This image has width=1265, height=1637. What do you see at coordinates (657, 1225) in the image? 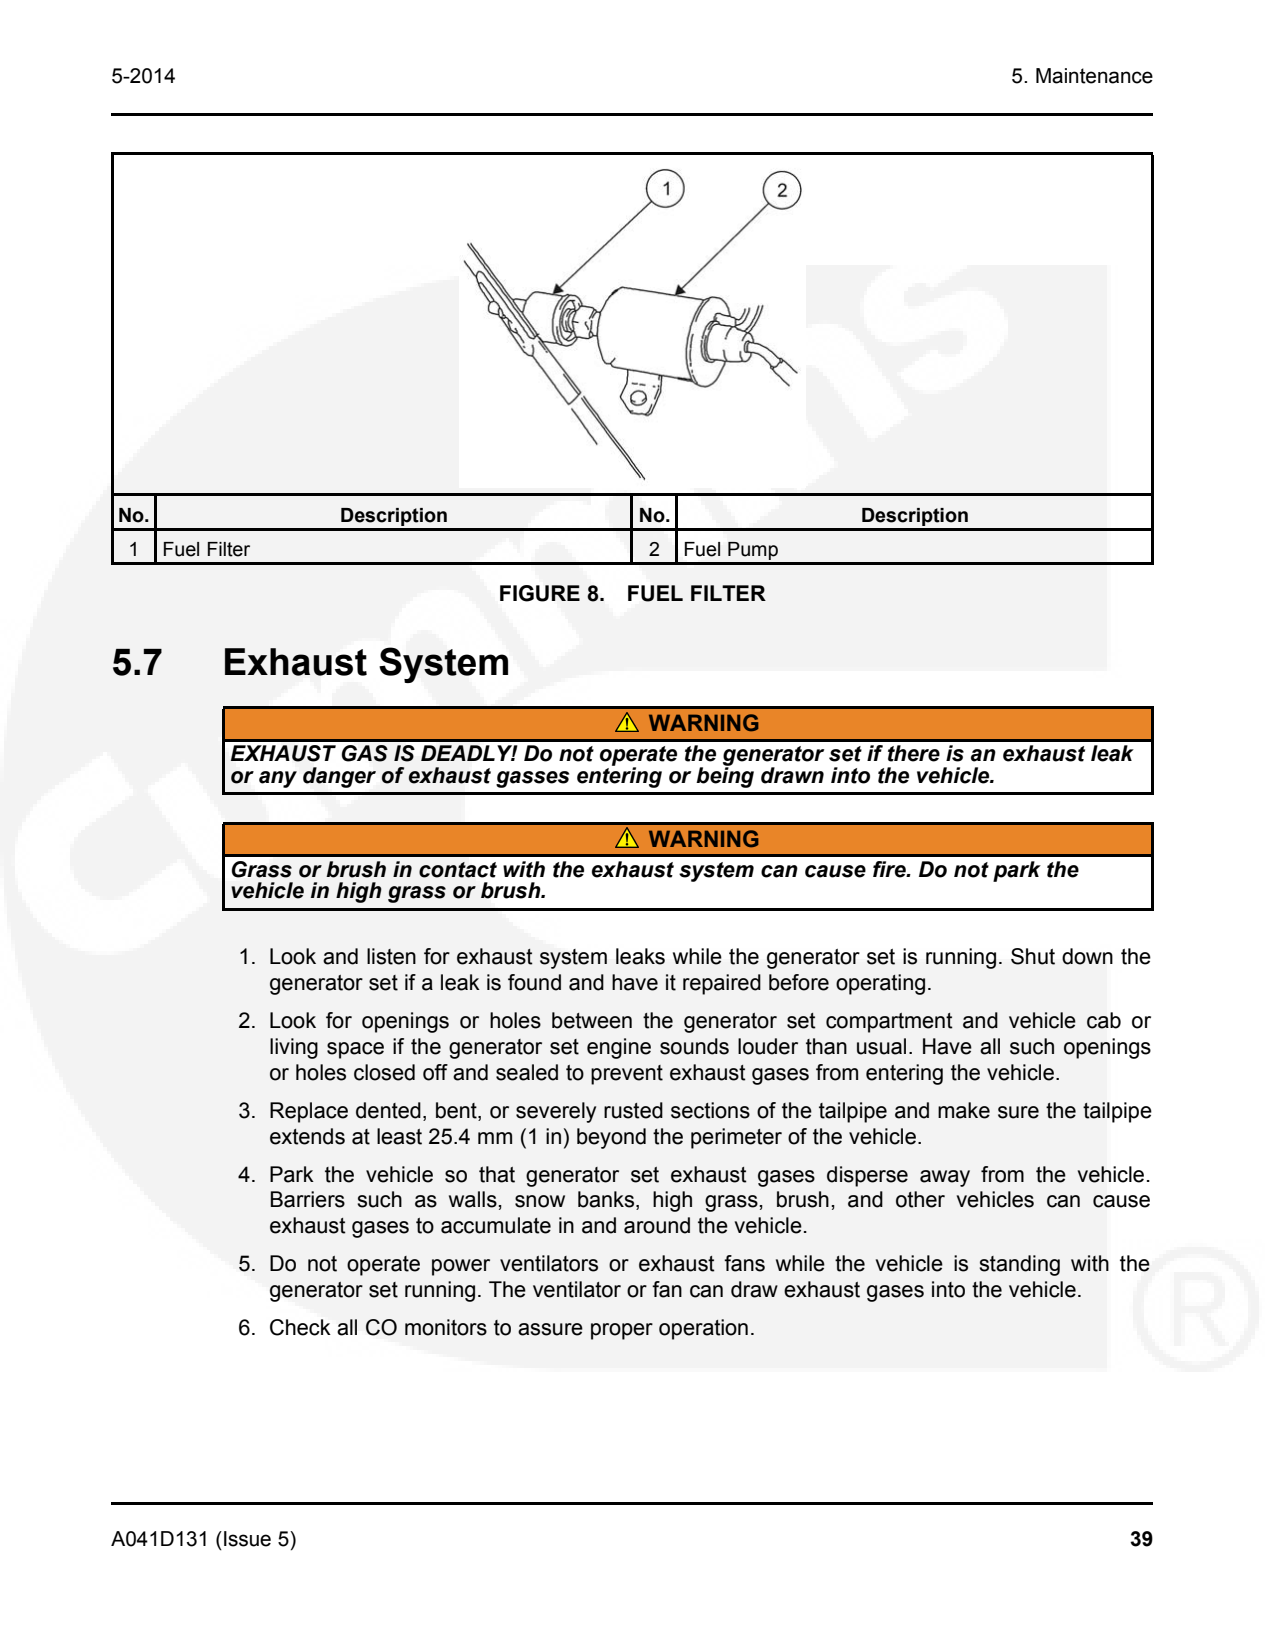
I see `around` at bounding box center [657, 1225].
